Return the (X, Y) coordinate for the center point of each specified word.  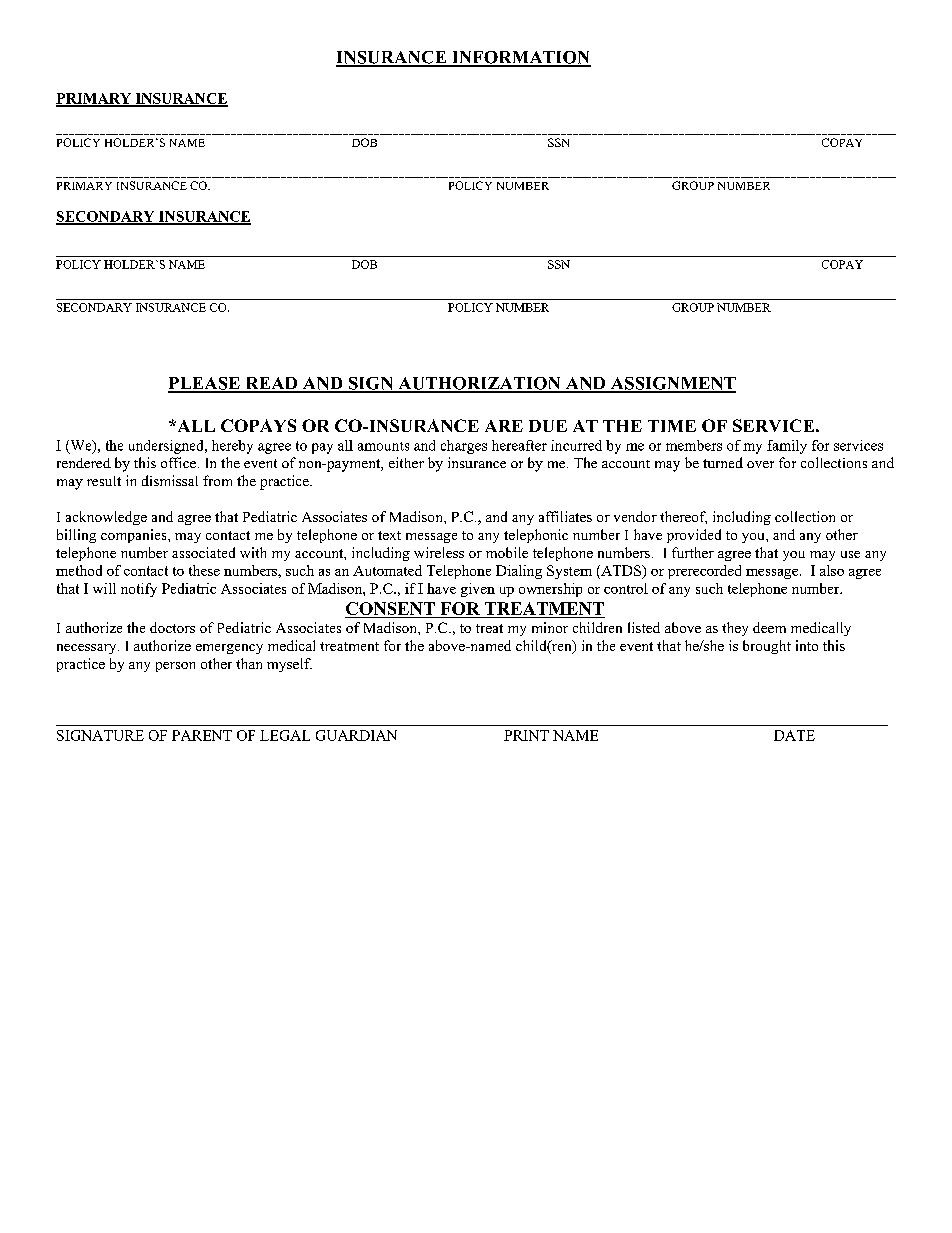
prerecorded (704, 572)
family (787, 447)
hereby (232, 447)
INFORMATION (520, 58)
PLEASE (205, 384)
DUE (548, 426)
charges (464, 447)
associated (203, 552)
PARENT (202, 735)
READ (271, 384)
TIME (672, 426)
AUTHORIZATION (479, 384)
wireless (439, 552)
